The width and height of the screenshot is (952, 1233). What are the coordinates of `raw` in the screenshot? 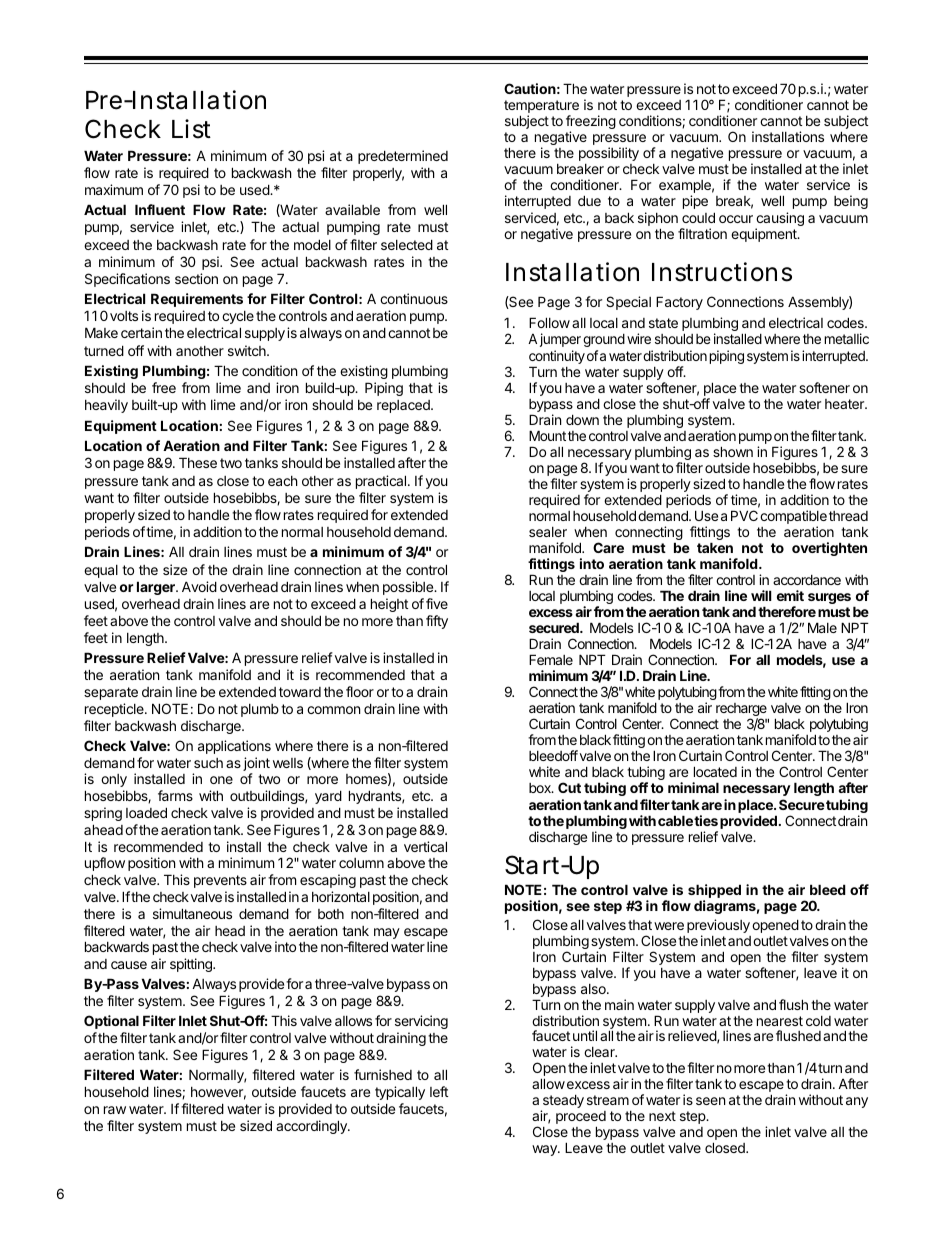 It's located at (115, 1110).
